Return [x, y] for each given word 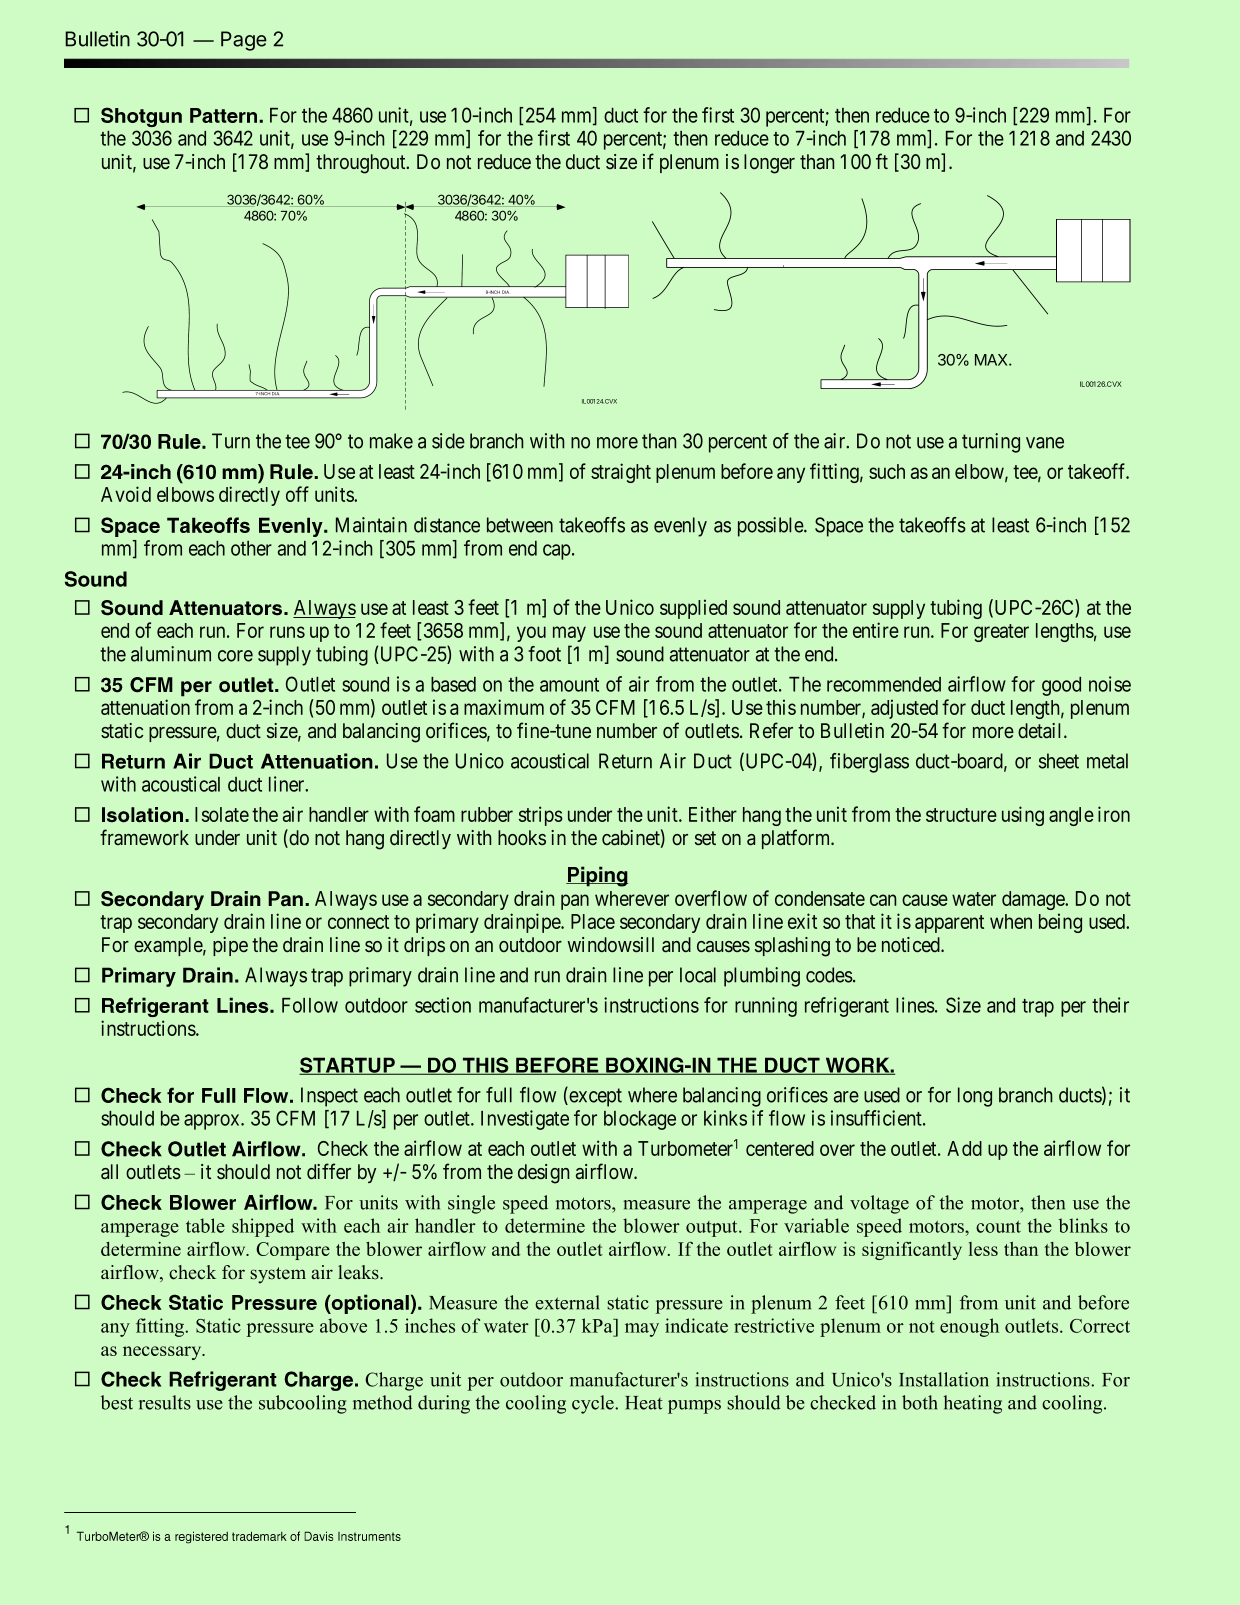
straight [621, 473]
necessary [163, 1353]
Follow [310, 1005]
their [1110, 1005]
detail [1041, 731]
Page [244, 41]
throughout [362, 164]
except [594, 1097]
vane [1045, 443]
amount [569, 685]
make [391, 441]
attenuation [145, 707]
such [887, 471]
